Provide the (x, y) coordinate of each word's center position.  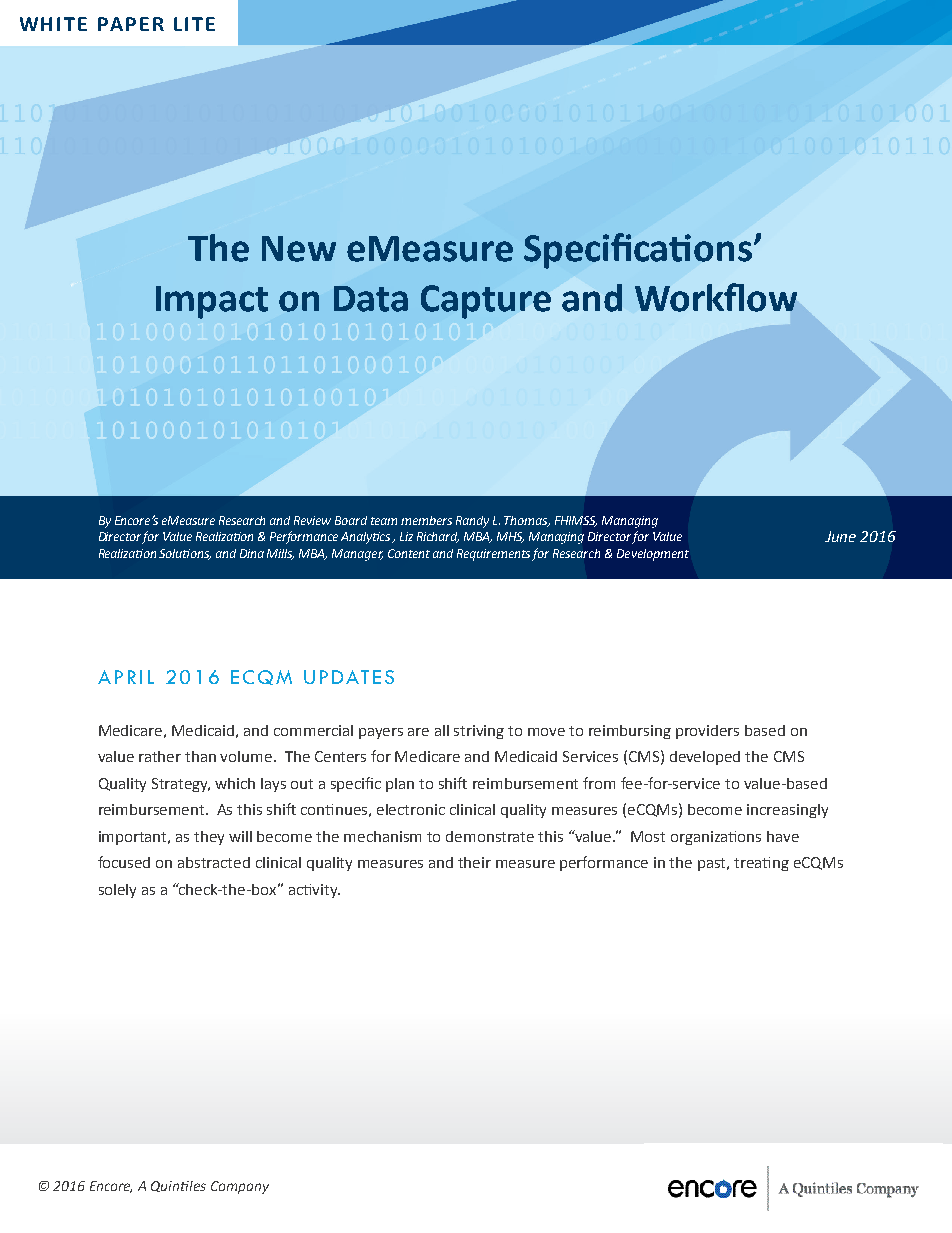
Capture (486, 302)
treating (761, 864)
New (299, 249)
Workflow (716, 297)
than (200, 756)
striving (479, 732)
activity (314, 891)
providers (707, 732)
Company (240, 1187)
